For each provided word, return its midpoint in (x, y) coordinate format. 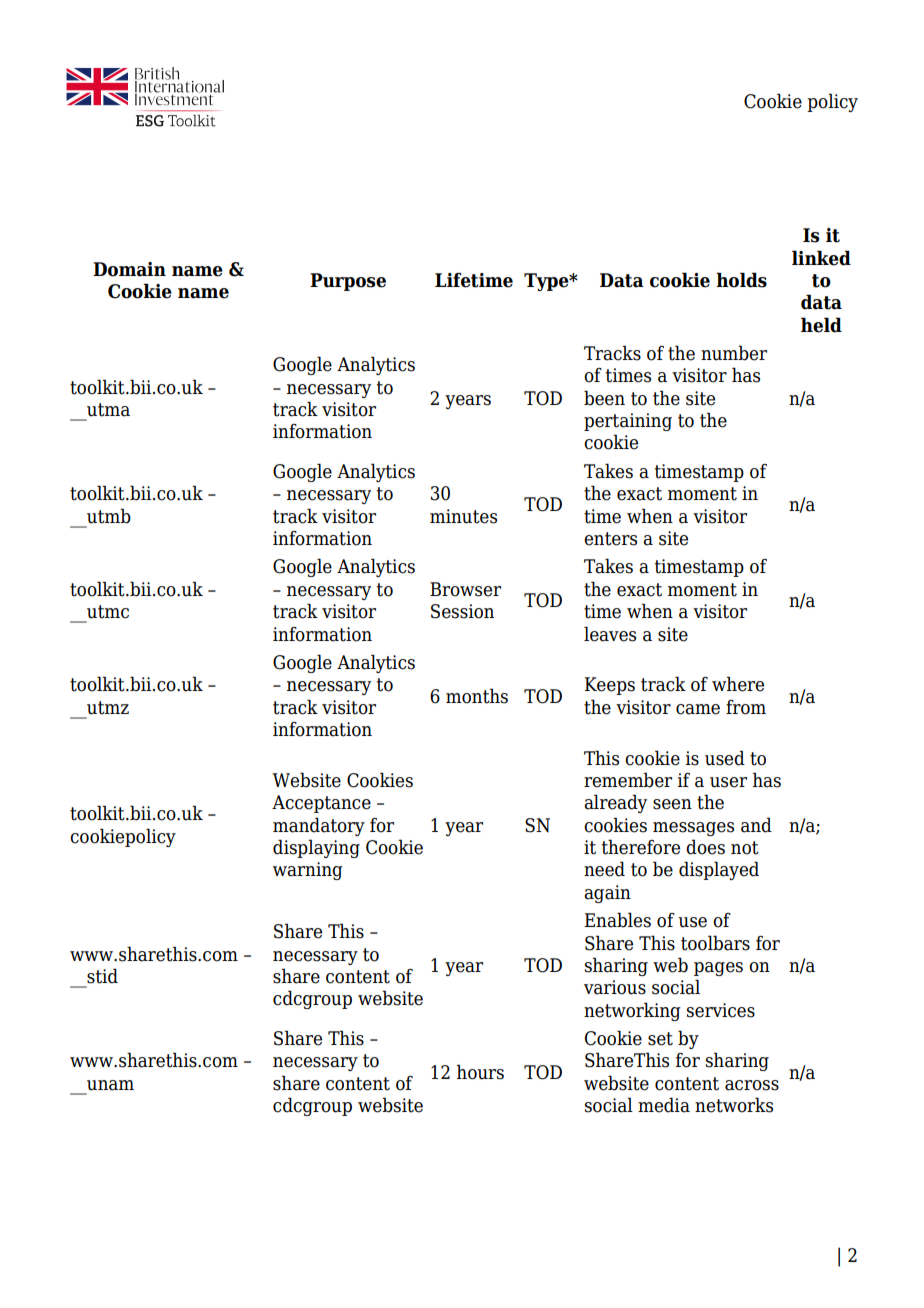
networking (632, 1011)
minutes (463, 516)
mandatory (319, 826)
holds (741, 280)
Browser (465, 589)
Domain (129, 269)
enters (610, 539)
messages (693, 829)
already (615, 803)
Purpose (348, 282)
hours (480, 1072)
